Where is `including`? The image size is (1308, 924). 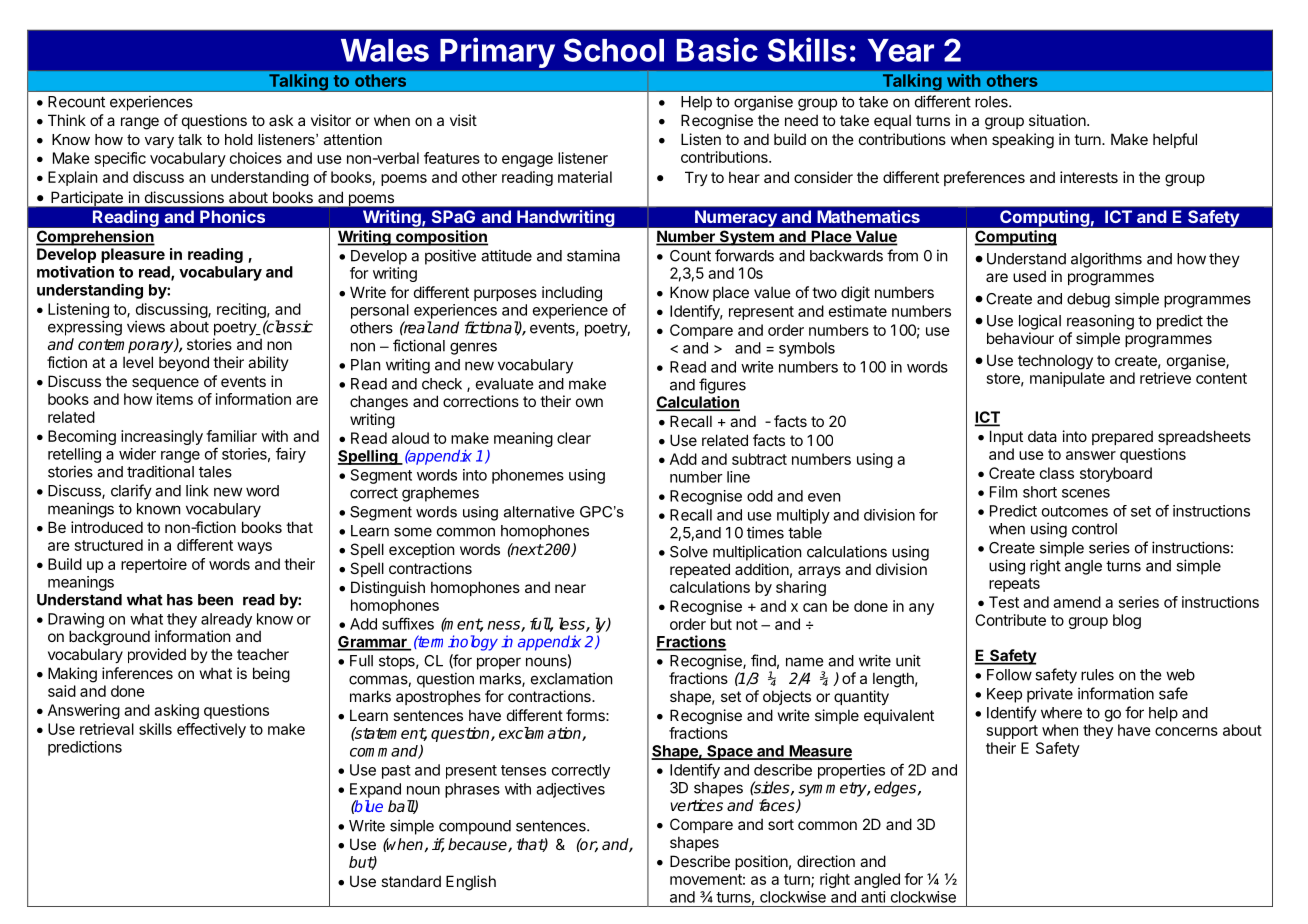 including is located at coordinates (572, 294).
